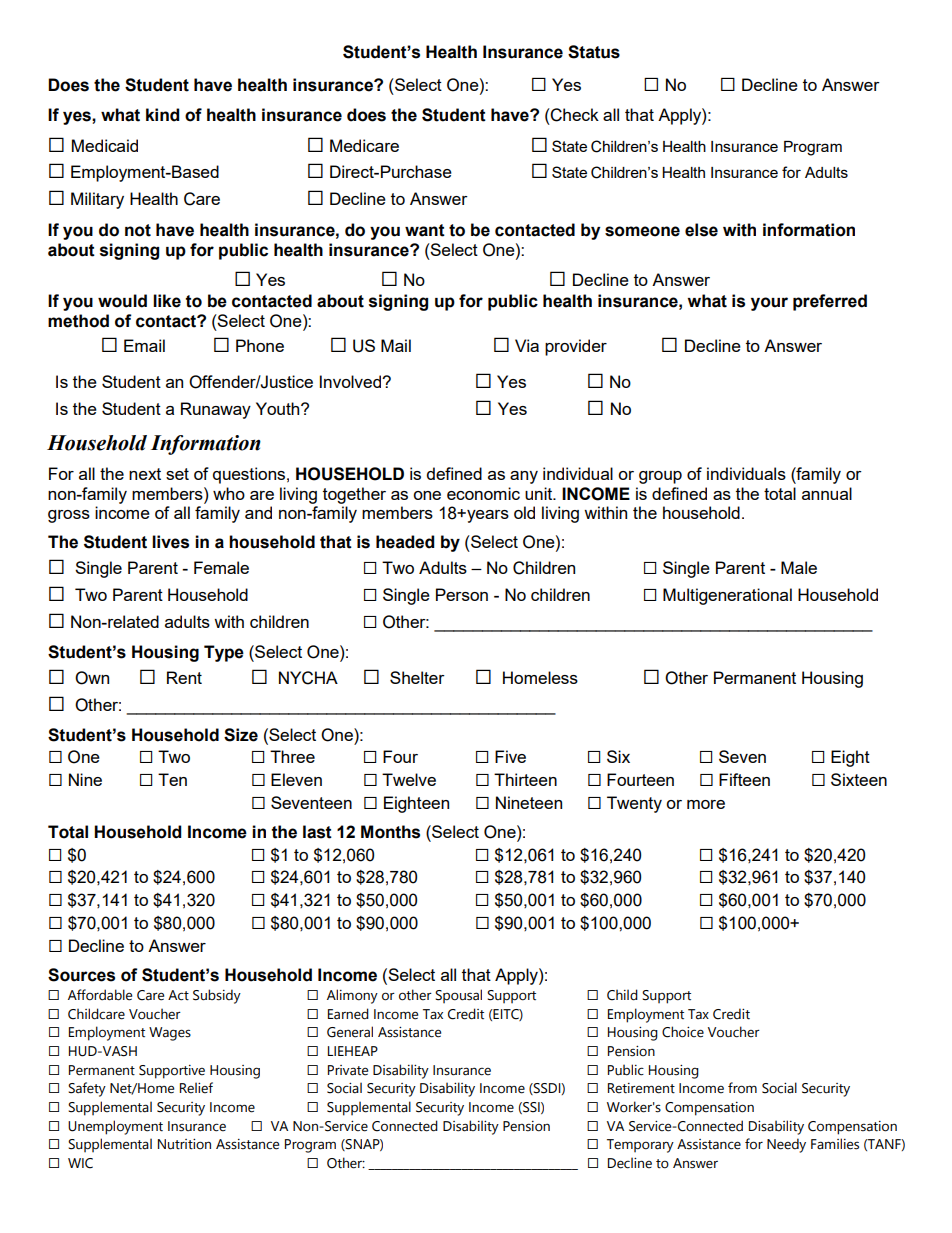 The image size is (952, 1233). I want to click on Check, so click(574, 115).
